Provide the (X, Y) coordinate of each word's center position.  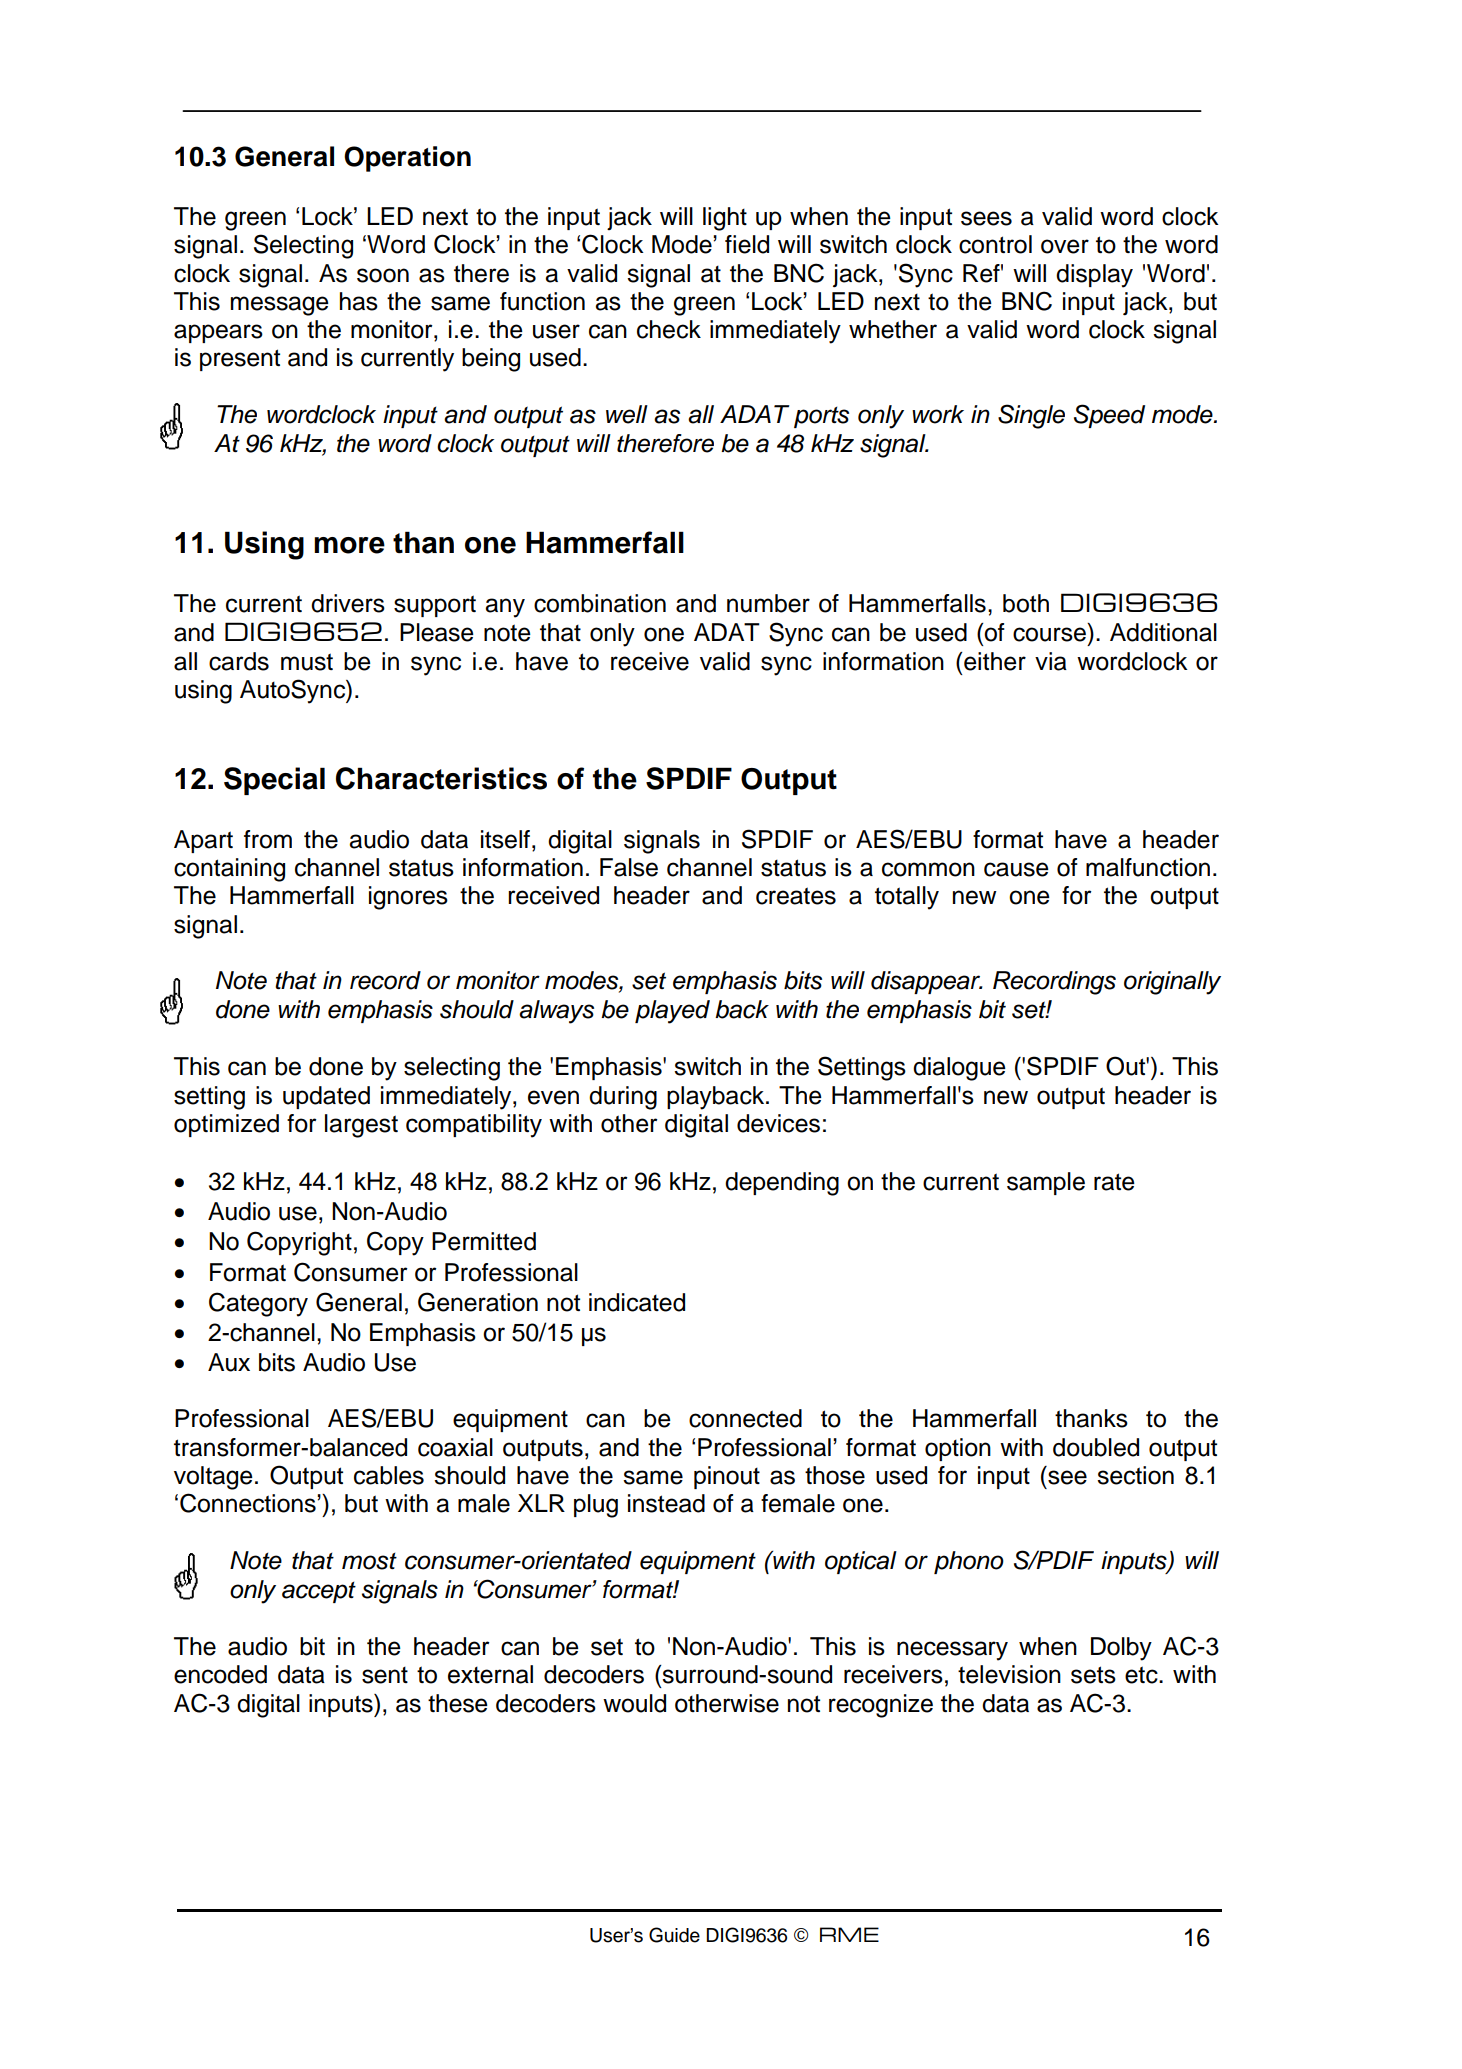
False (629, 867)
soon (383, 275)
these (458, 1703)
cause (1016, 869)
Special (274, 781)
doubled (1096, 1447)
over (1065, 246)
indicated (637, 1302)
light (725, 219)
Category (258, 1304)
